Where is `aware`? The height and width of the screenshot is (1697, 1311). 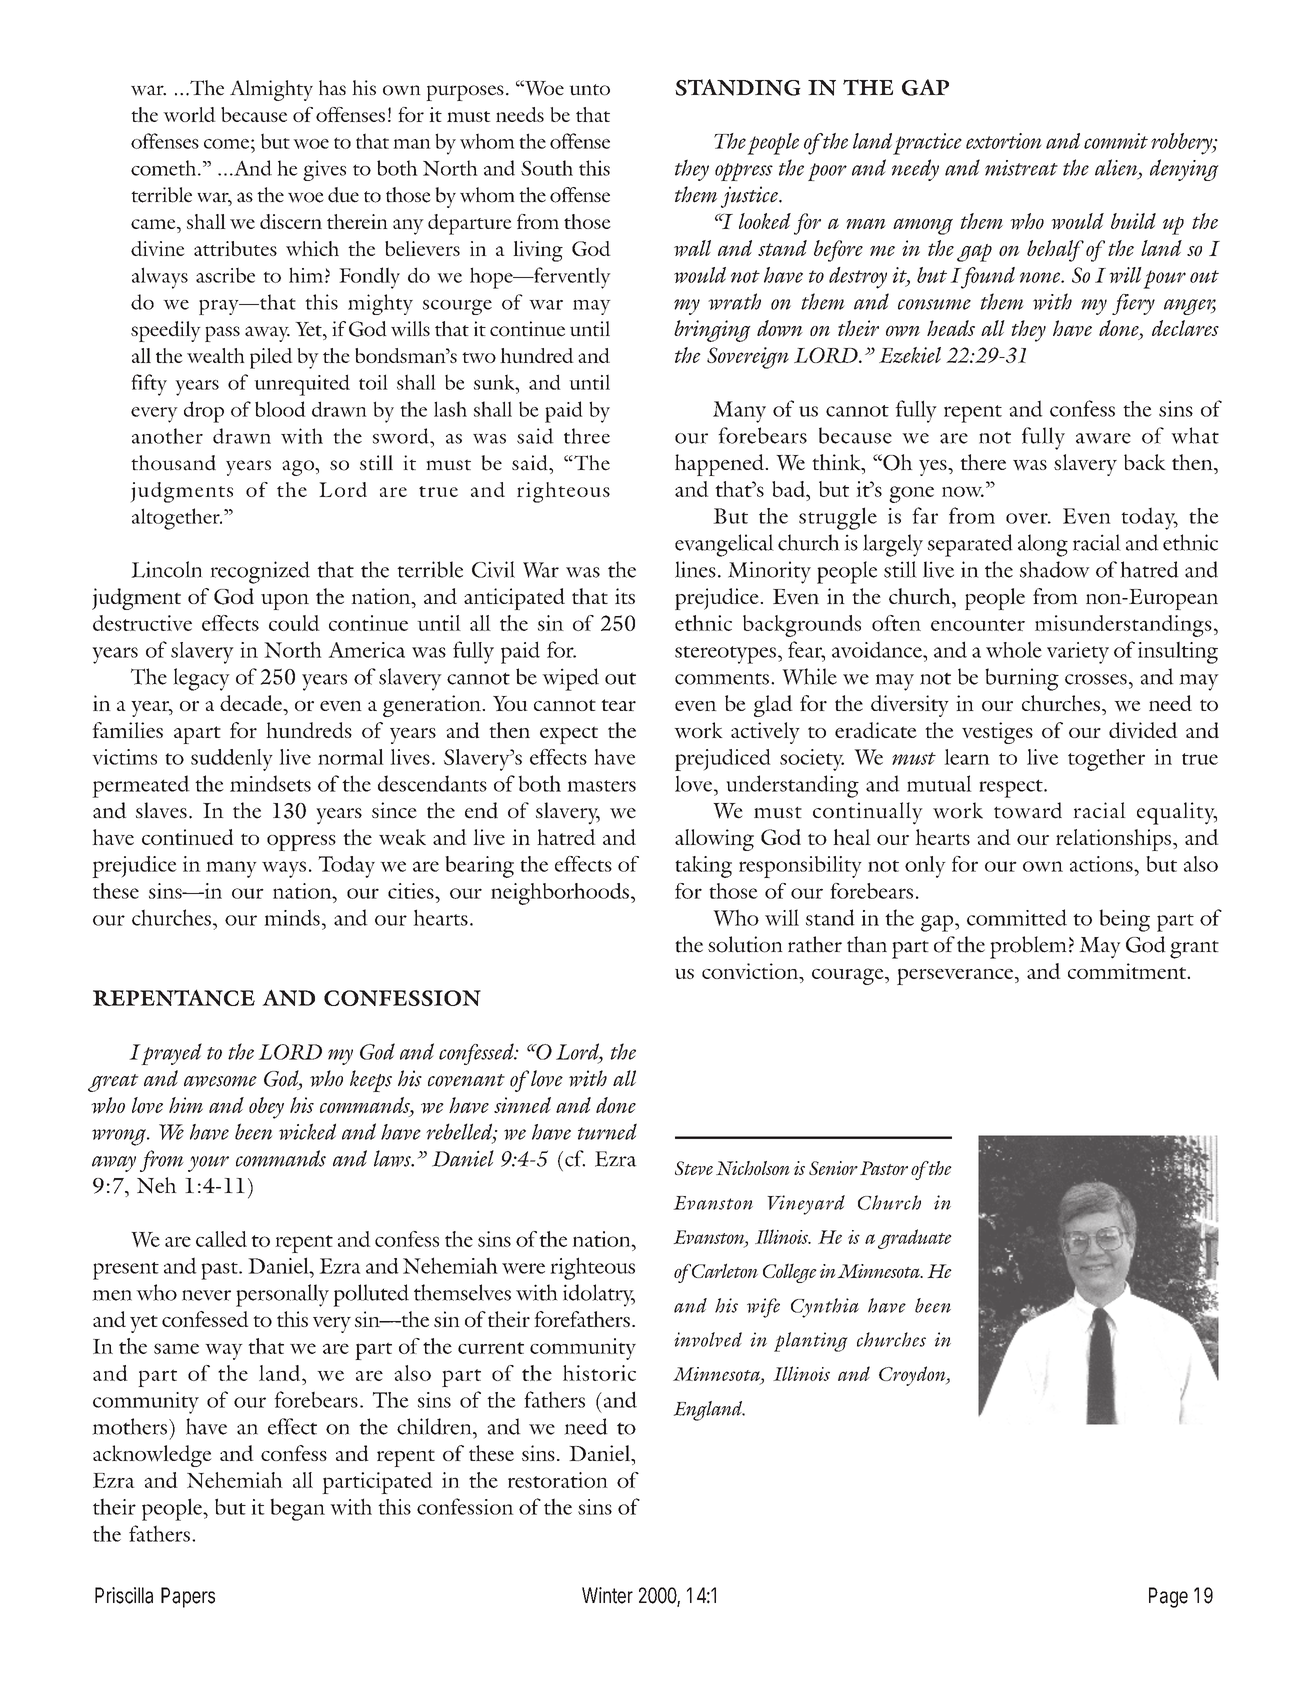 aware is located at coordinates (1103, 438).
